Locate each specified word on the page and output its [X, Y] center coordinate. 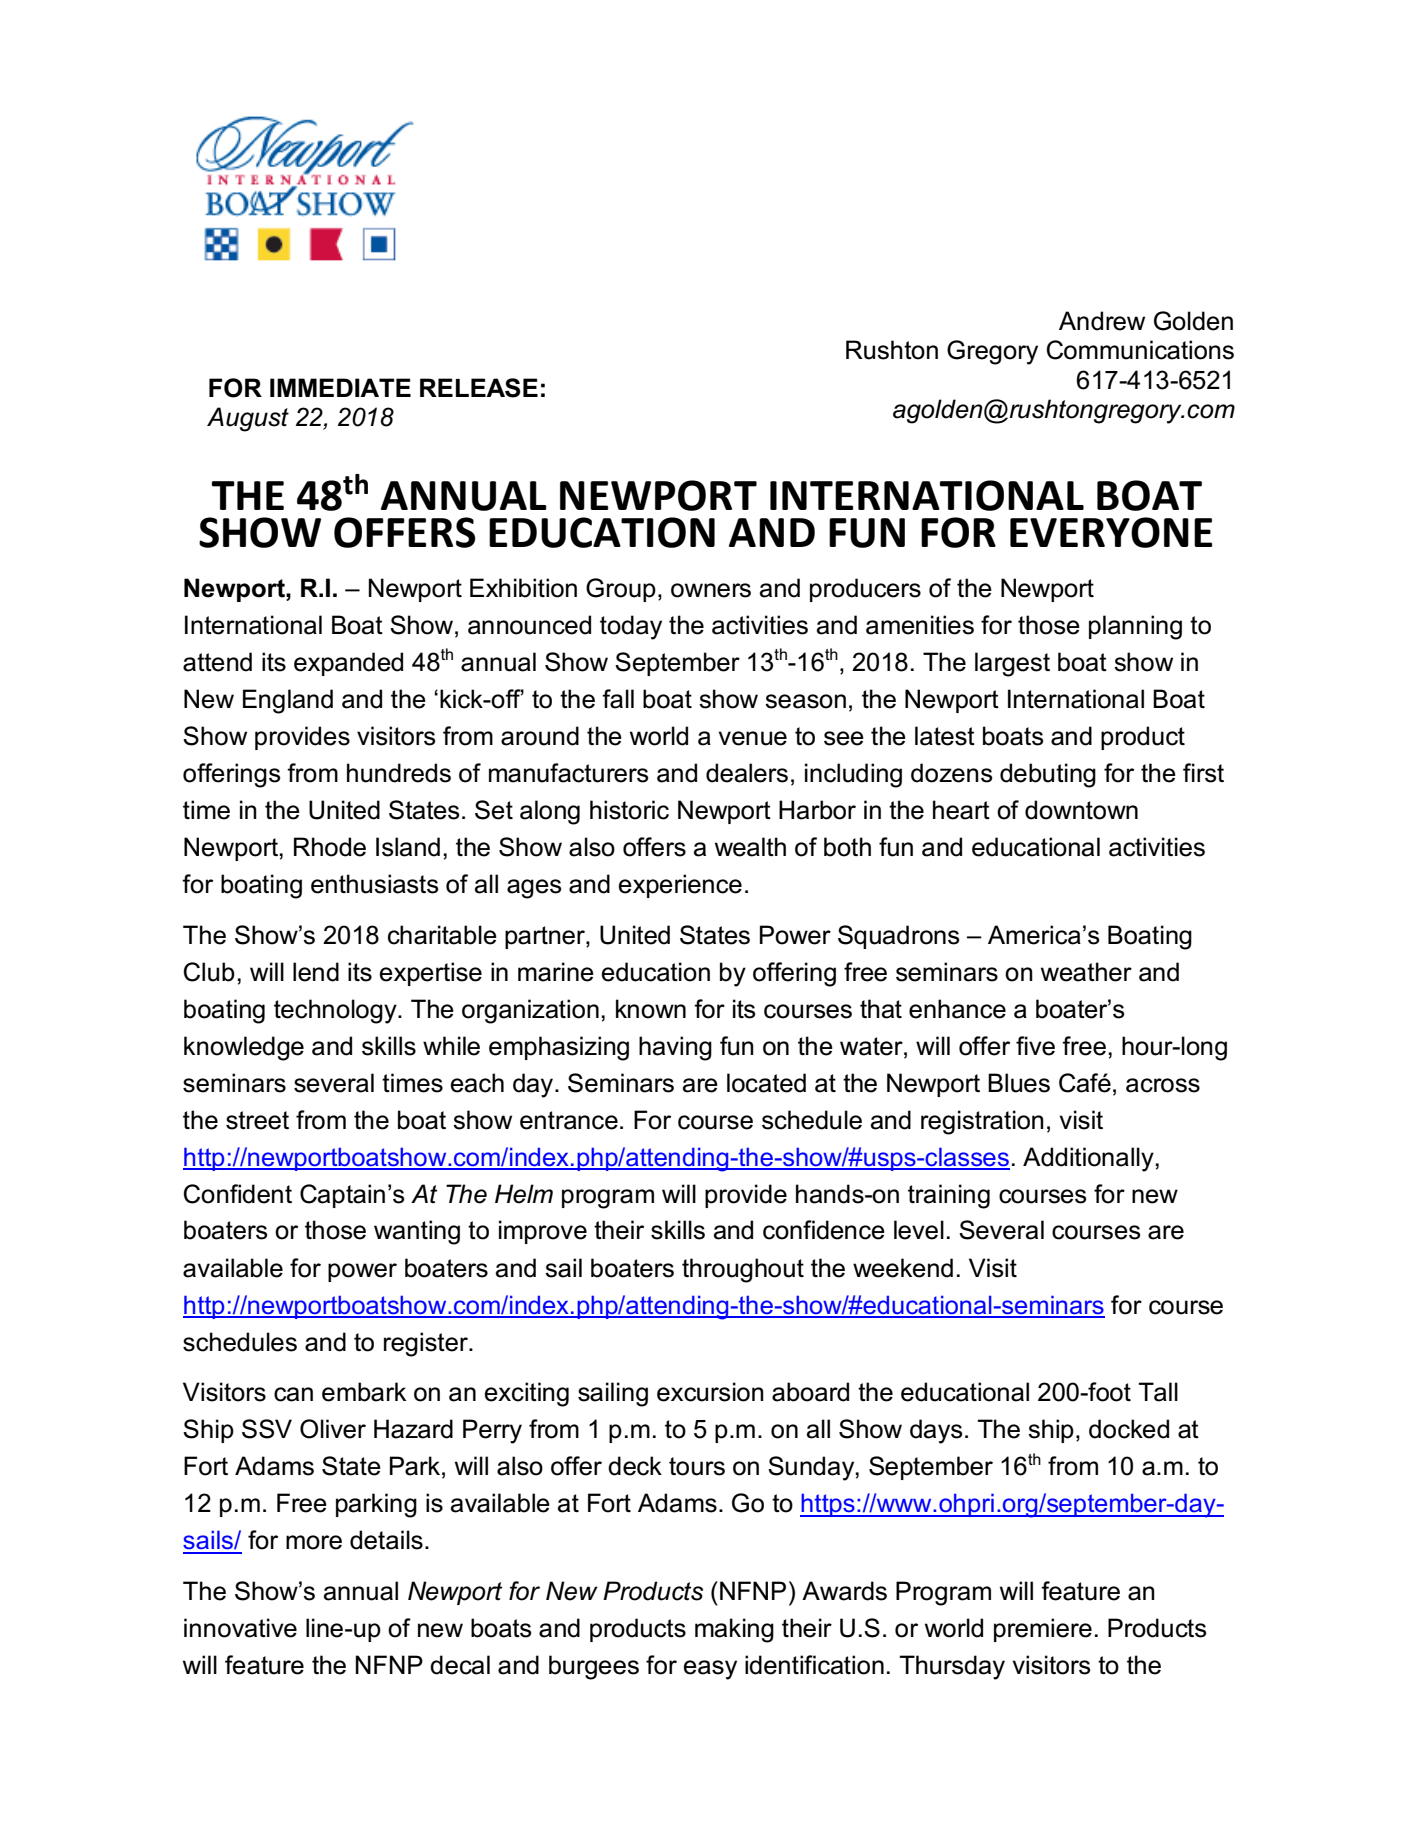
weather [1086, 972]
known [651, 1009]
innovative [240, 1628]
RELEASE [479, 388]
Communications [1140, 350]
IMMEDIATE [340, 387]
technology [336, 1011]
